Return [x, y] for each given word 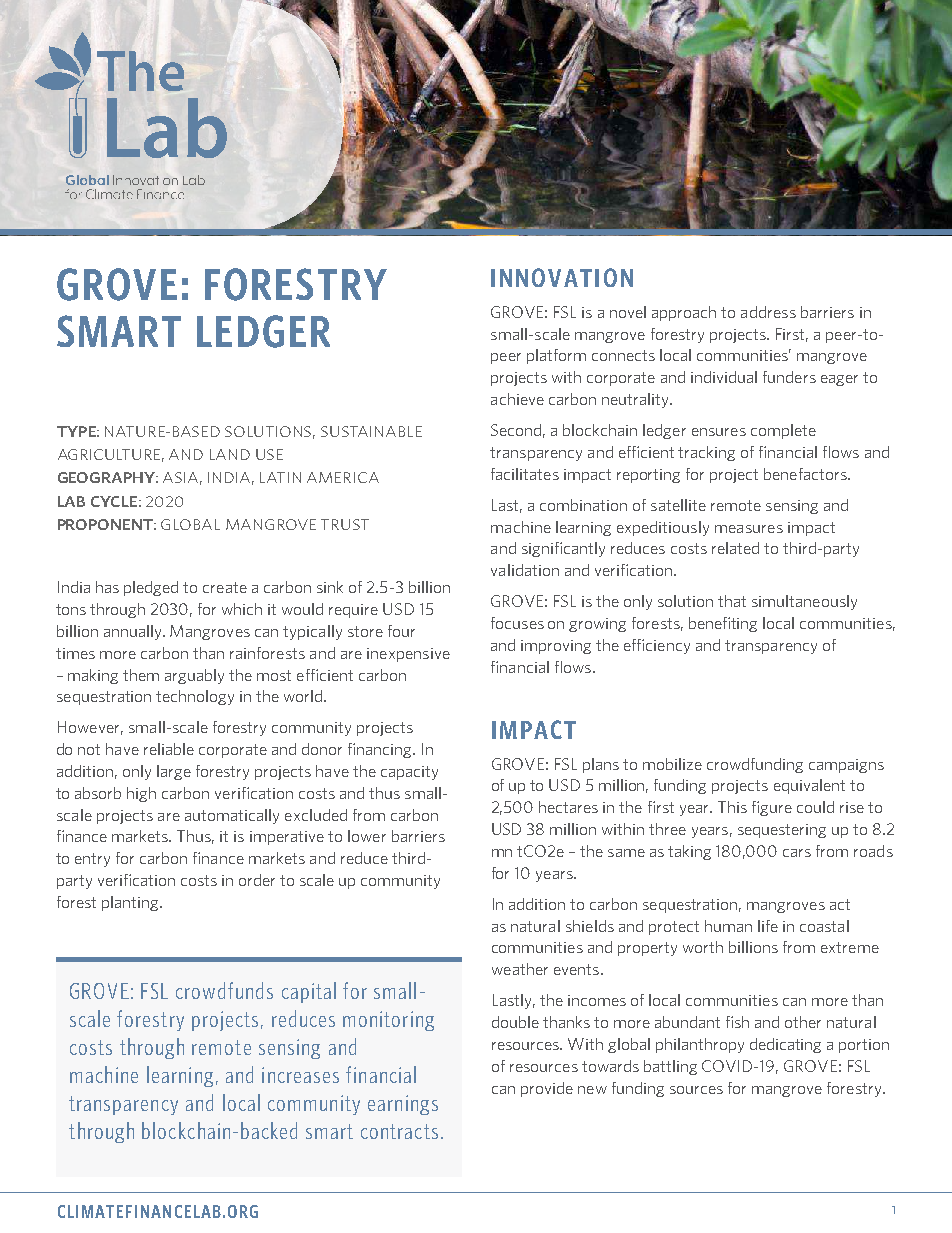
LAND [230, 454]
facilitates [525, 474]
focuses [517, 623]
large [174, 772]
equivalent [809, 786]
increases [300, 1075]
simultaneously [804, 602]
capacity [409, 773]
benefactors [806, 474]
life [768, 926]
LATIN [280, 477]
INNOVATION [562, 277]
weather [520, 969]
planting [131, 903]
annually [134, 632]
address [768, 312]
